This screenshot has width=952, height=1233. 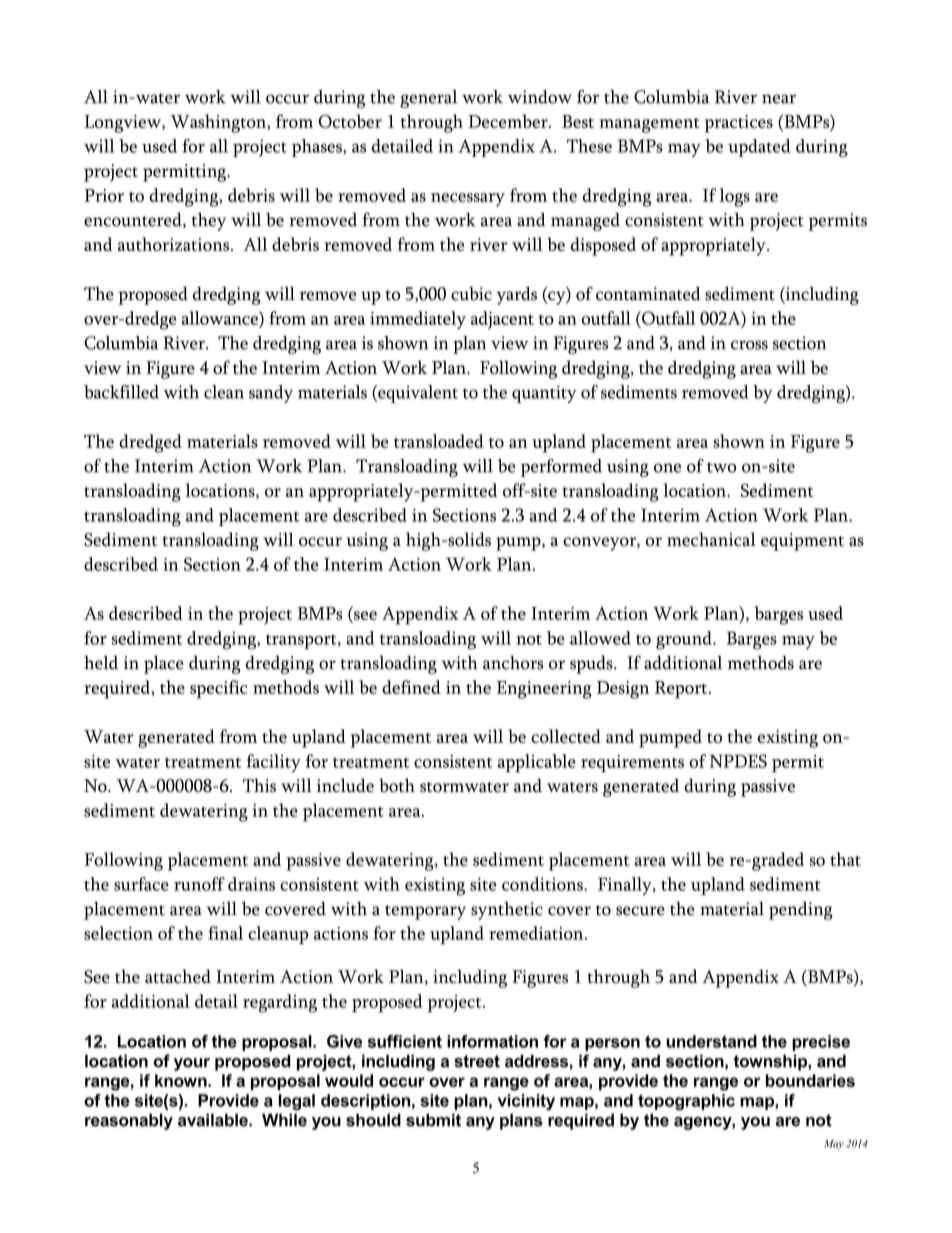 I want to click on ground, so click(x=685, y=640).
